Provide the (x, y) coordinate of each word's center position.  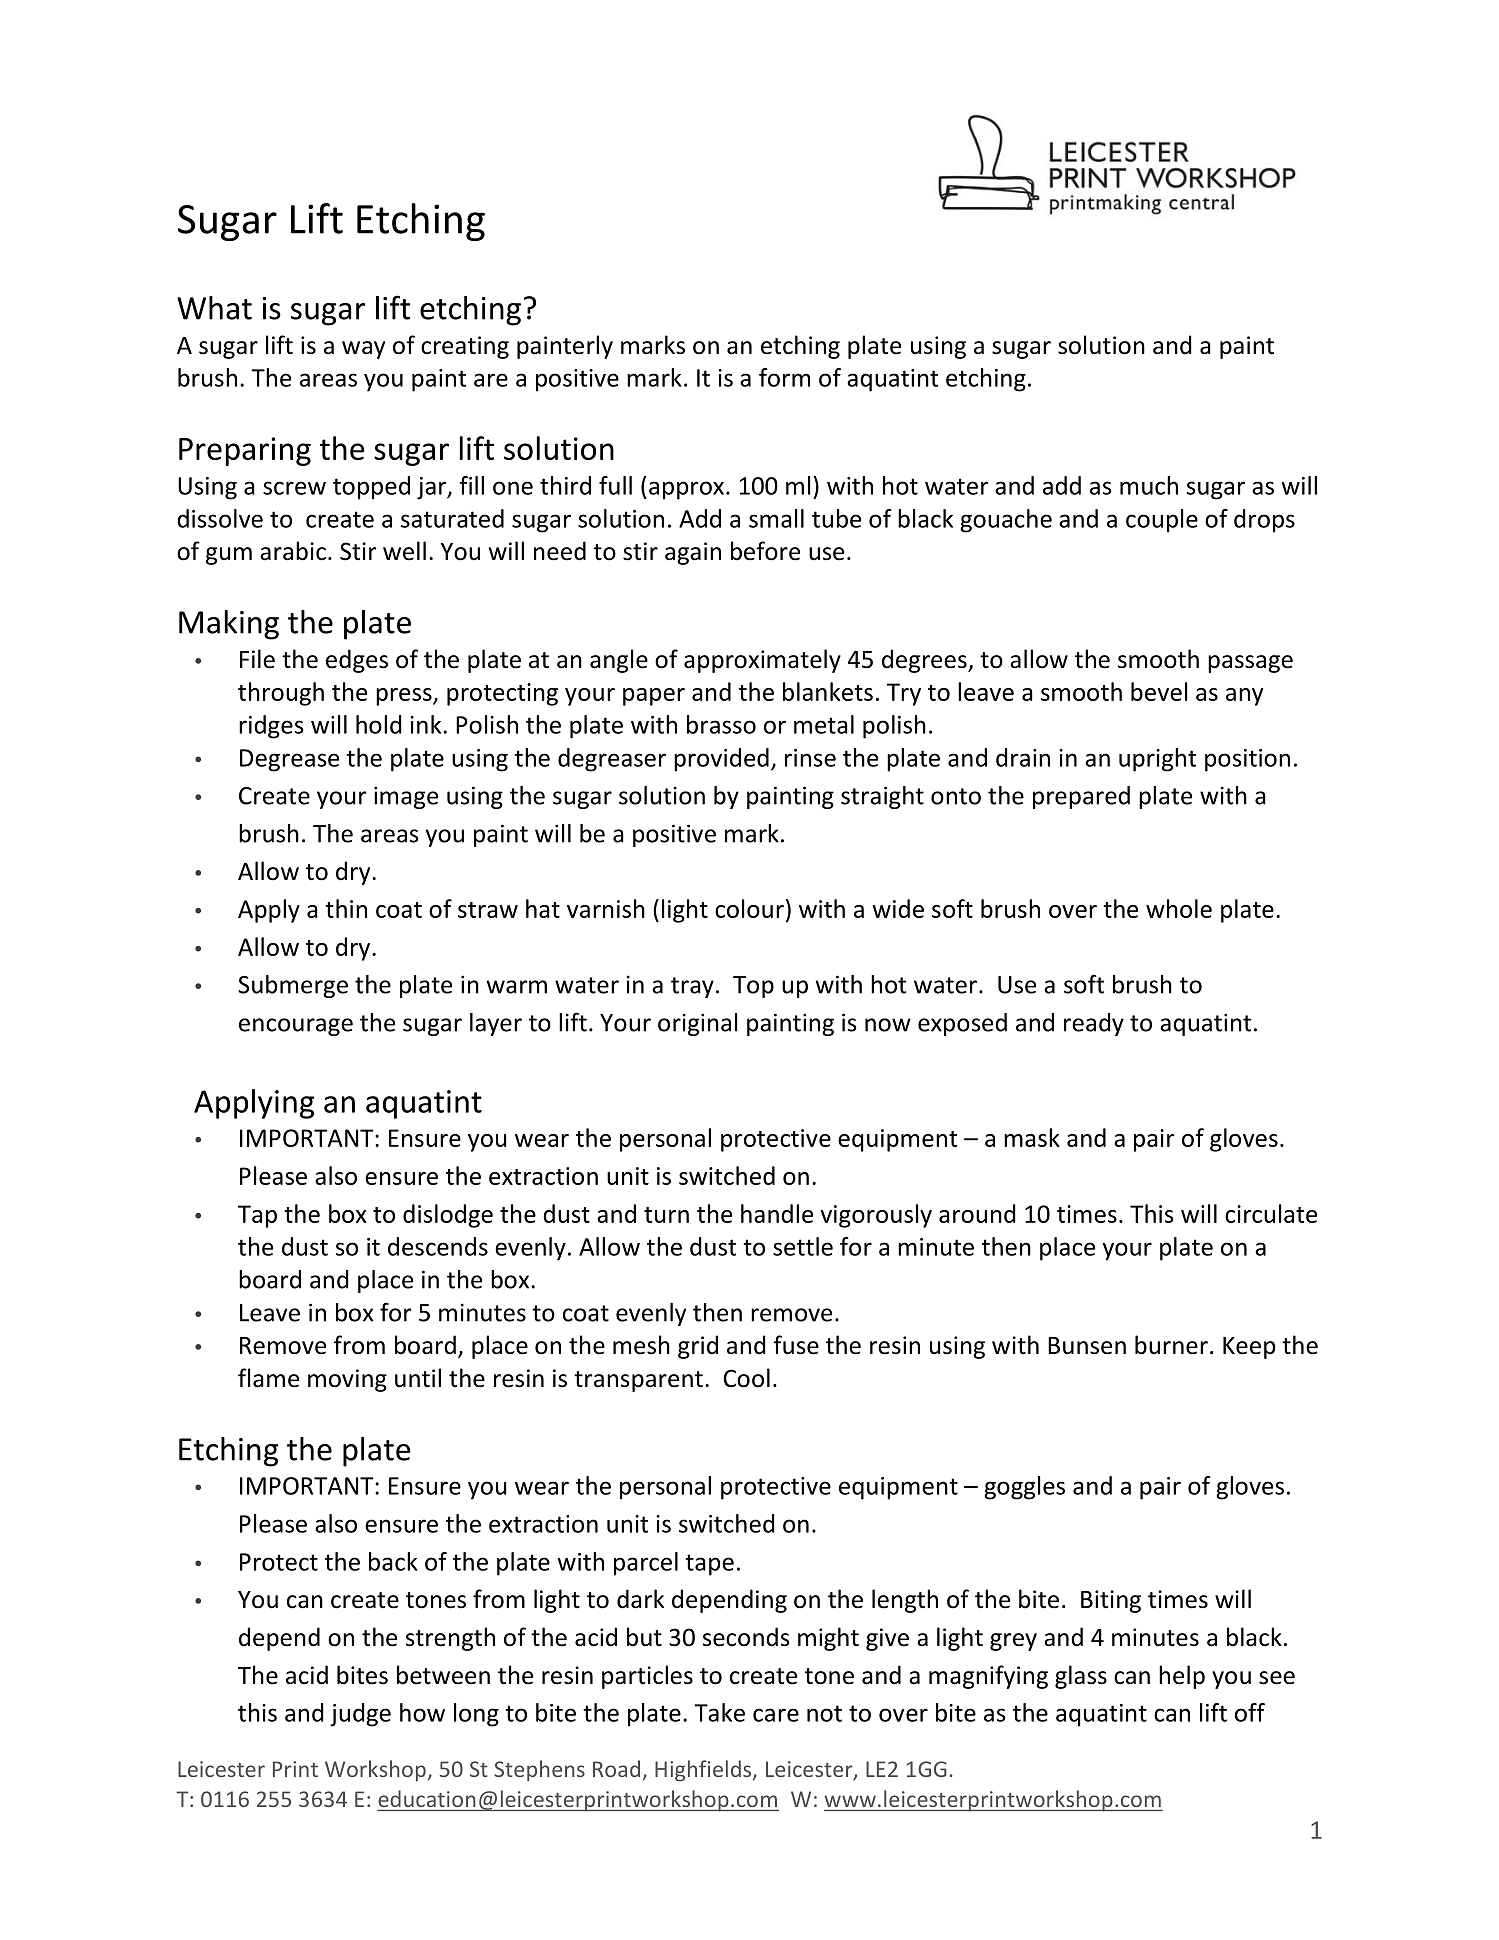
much (1149, 485)
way (363, 350)
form (784, 377)
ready (1094, 1024)
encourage (296, 1027)
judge (360, 1715)
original (698, 1024)
